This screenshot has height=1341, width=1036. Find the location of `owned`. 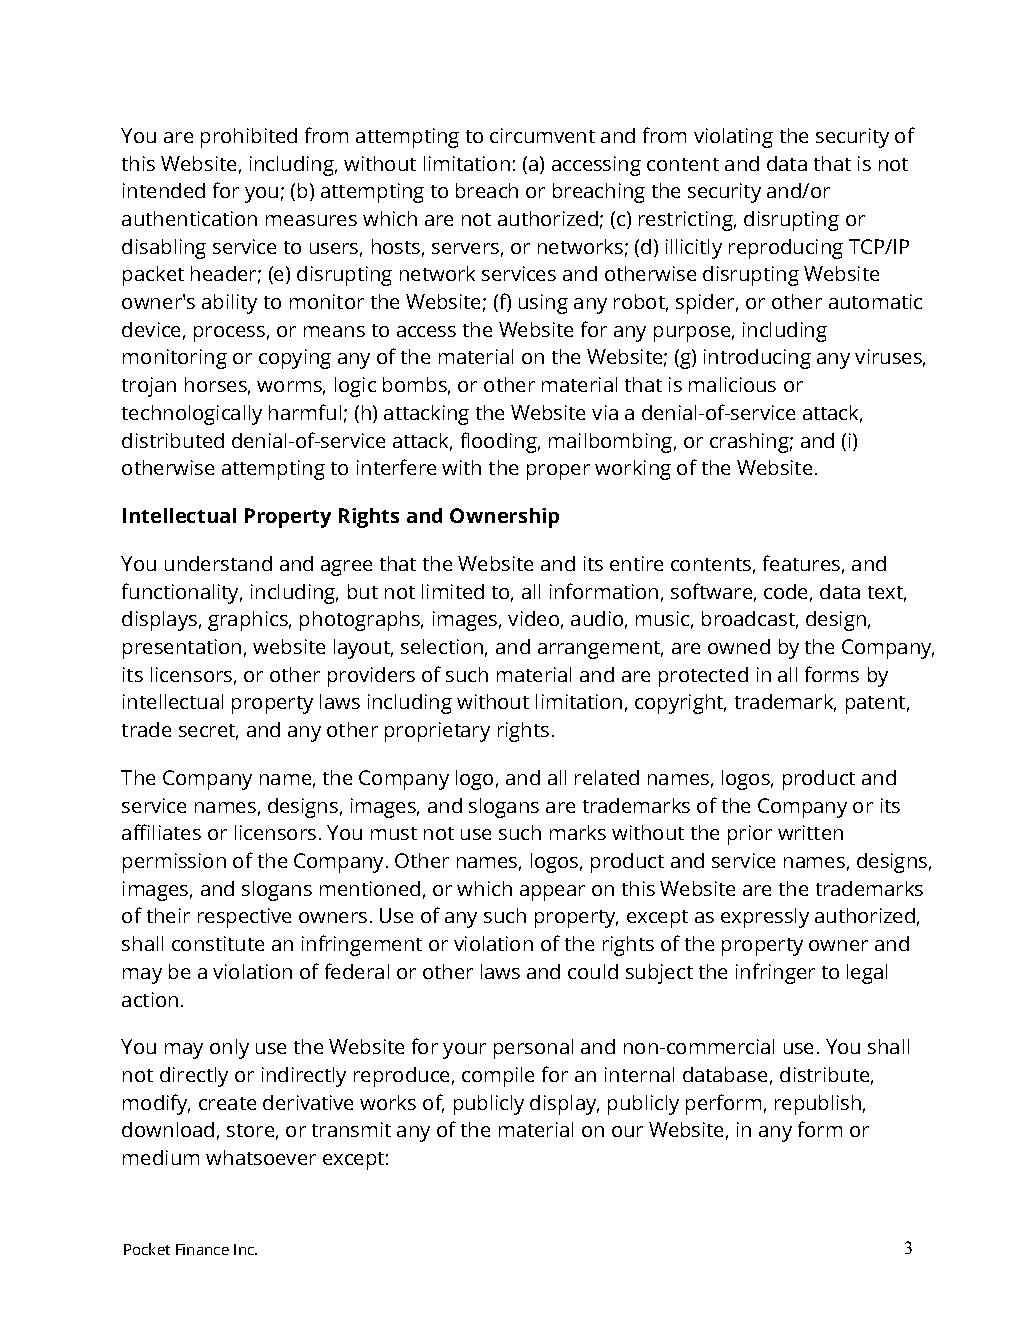

owned is located at coordinates (739, 646).
